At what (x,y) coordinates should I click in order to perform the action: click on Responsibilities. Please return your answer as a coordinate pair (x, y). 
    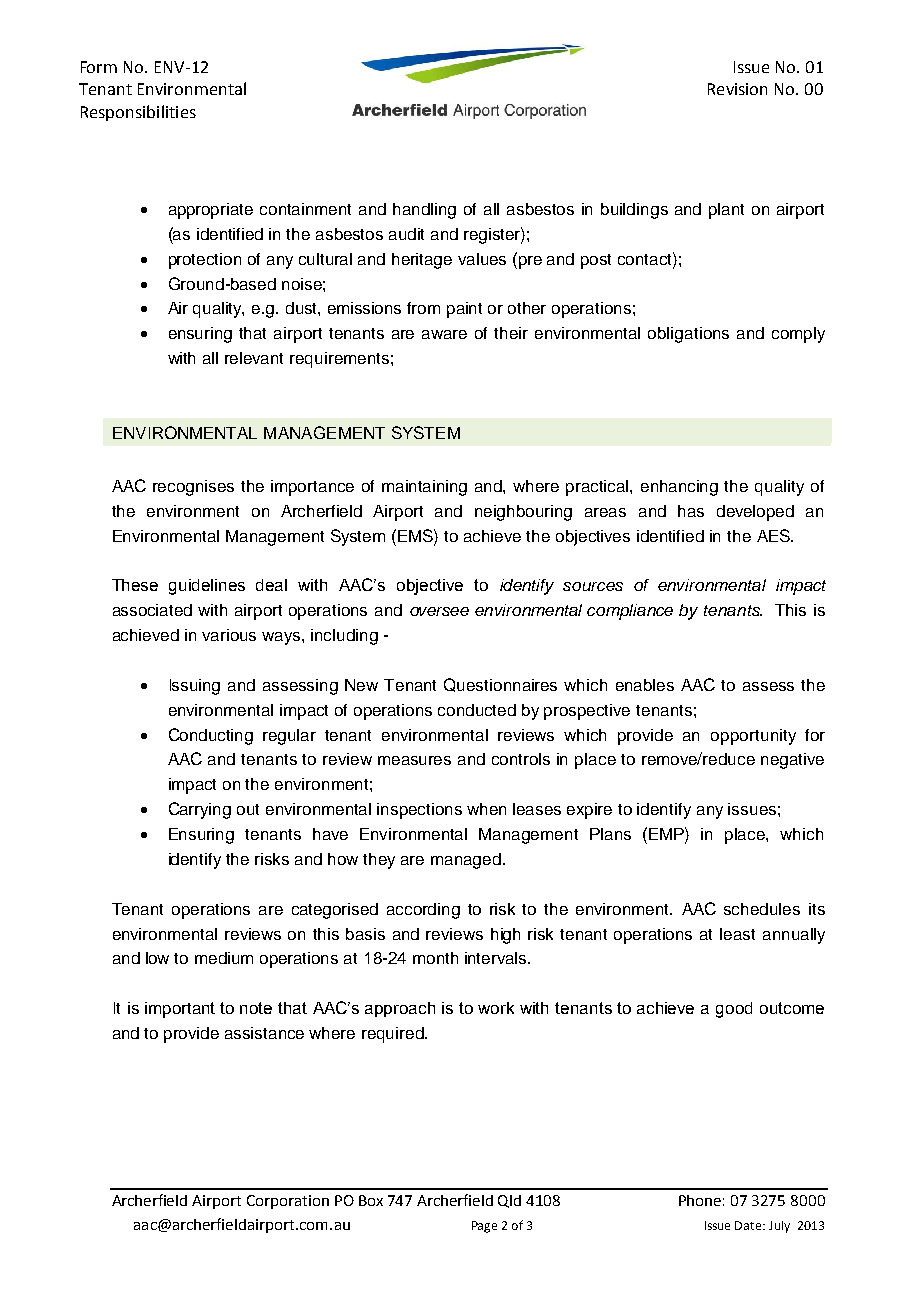
    Looking at the image, I should click on (138, 113).
